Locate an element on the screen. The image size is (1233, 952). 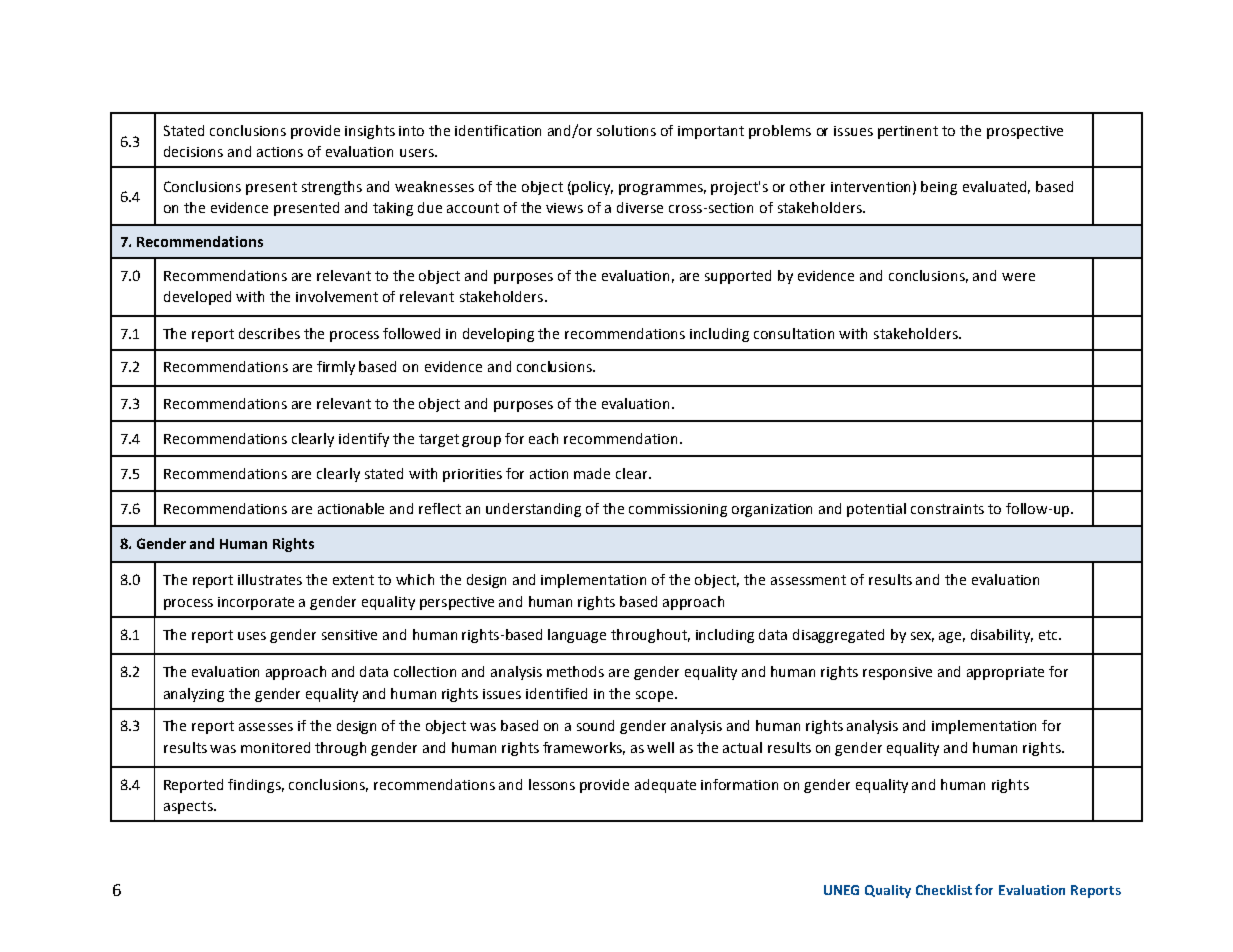
solutions is located at coordinates (626, 130).
